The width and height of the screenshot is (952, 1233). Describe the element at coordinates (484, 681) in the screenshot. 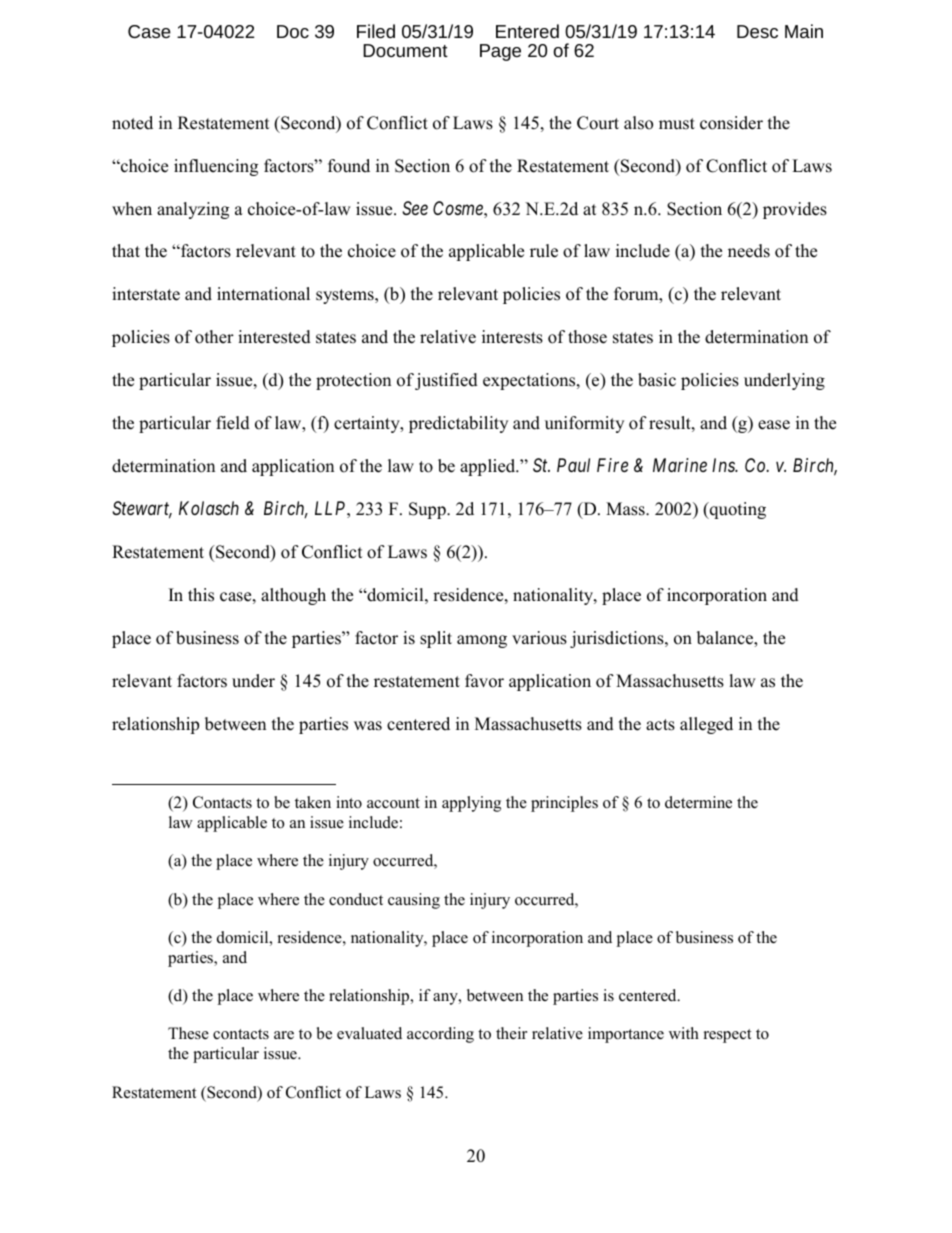

I see `favor` at that location.
